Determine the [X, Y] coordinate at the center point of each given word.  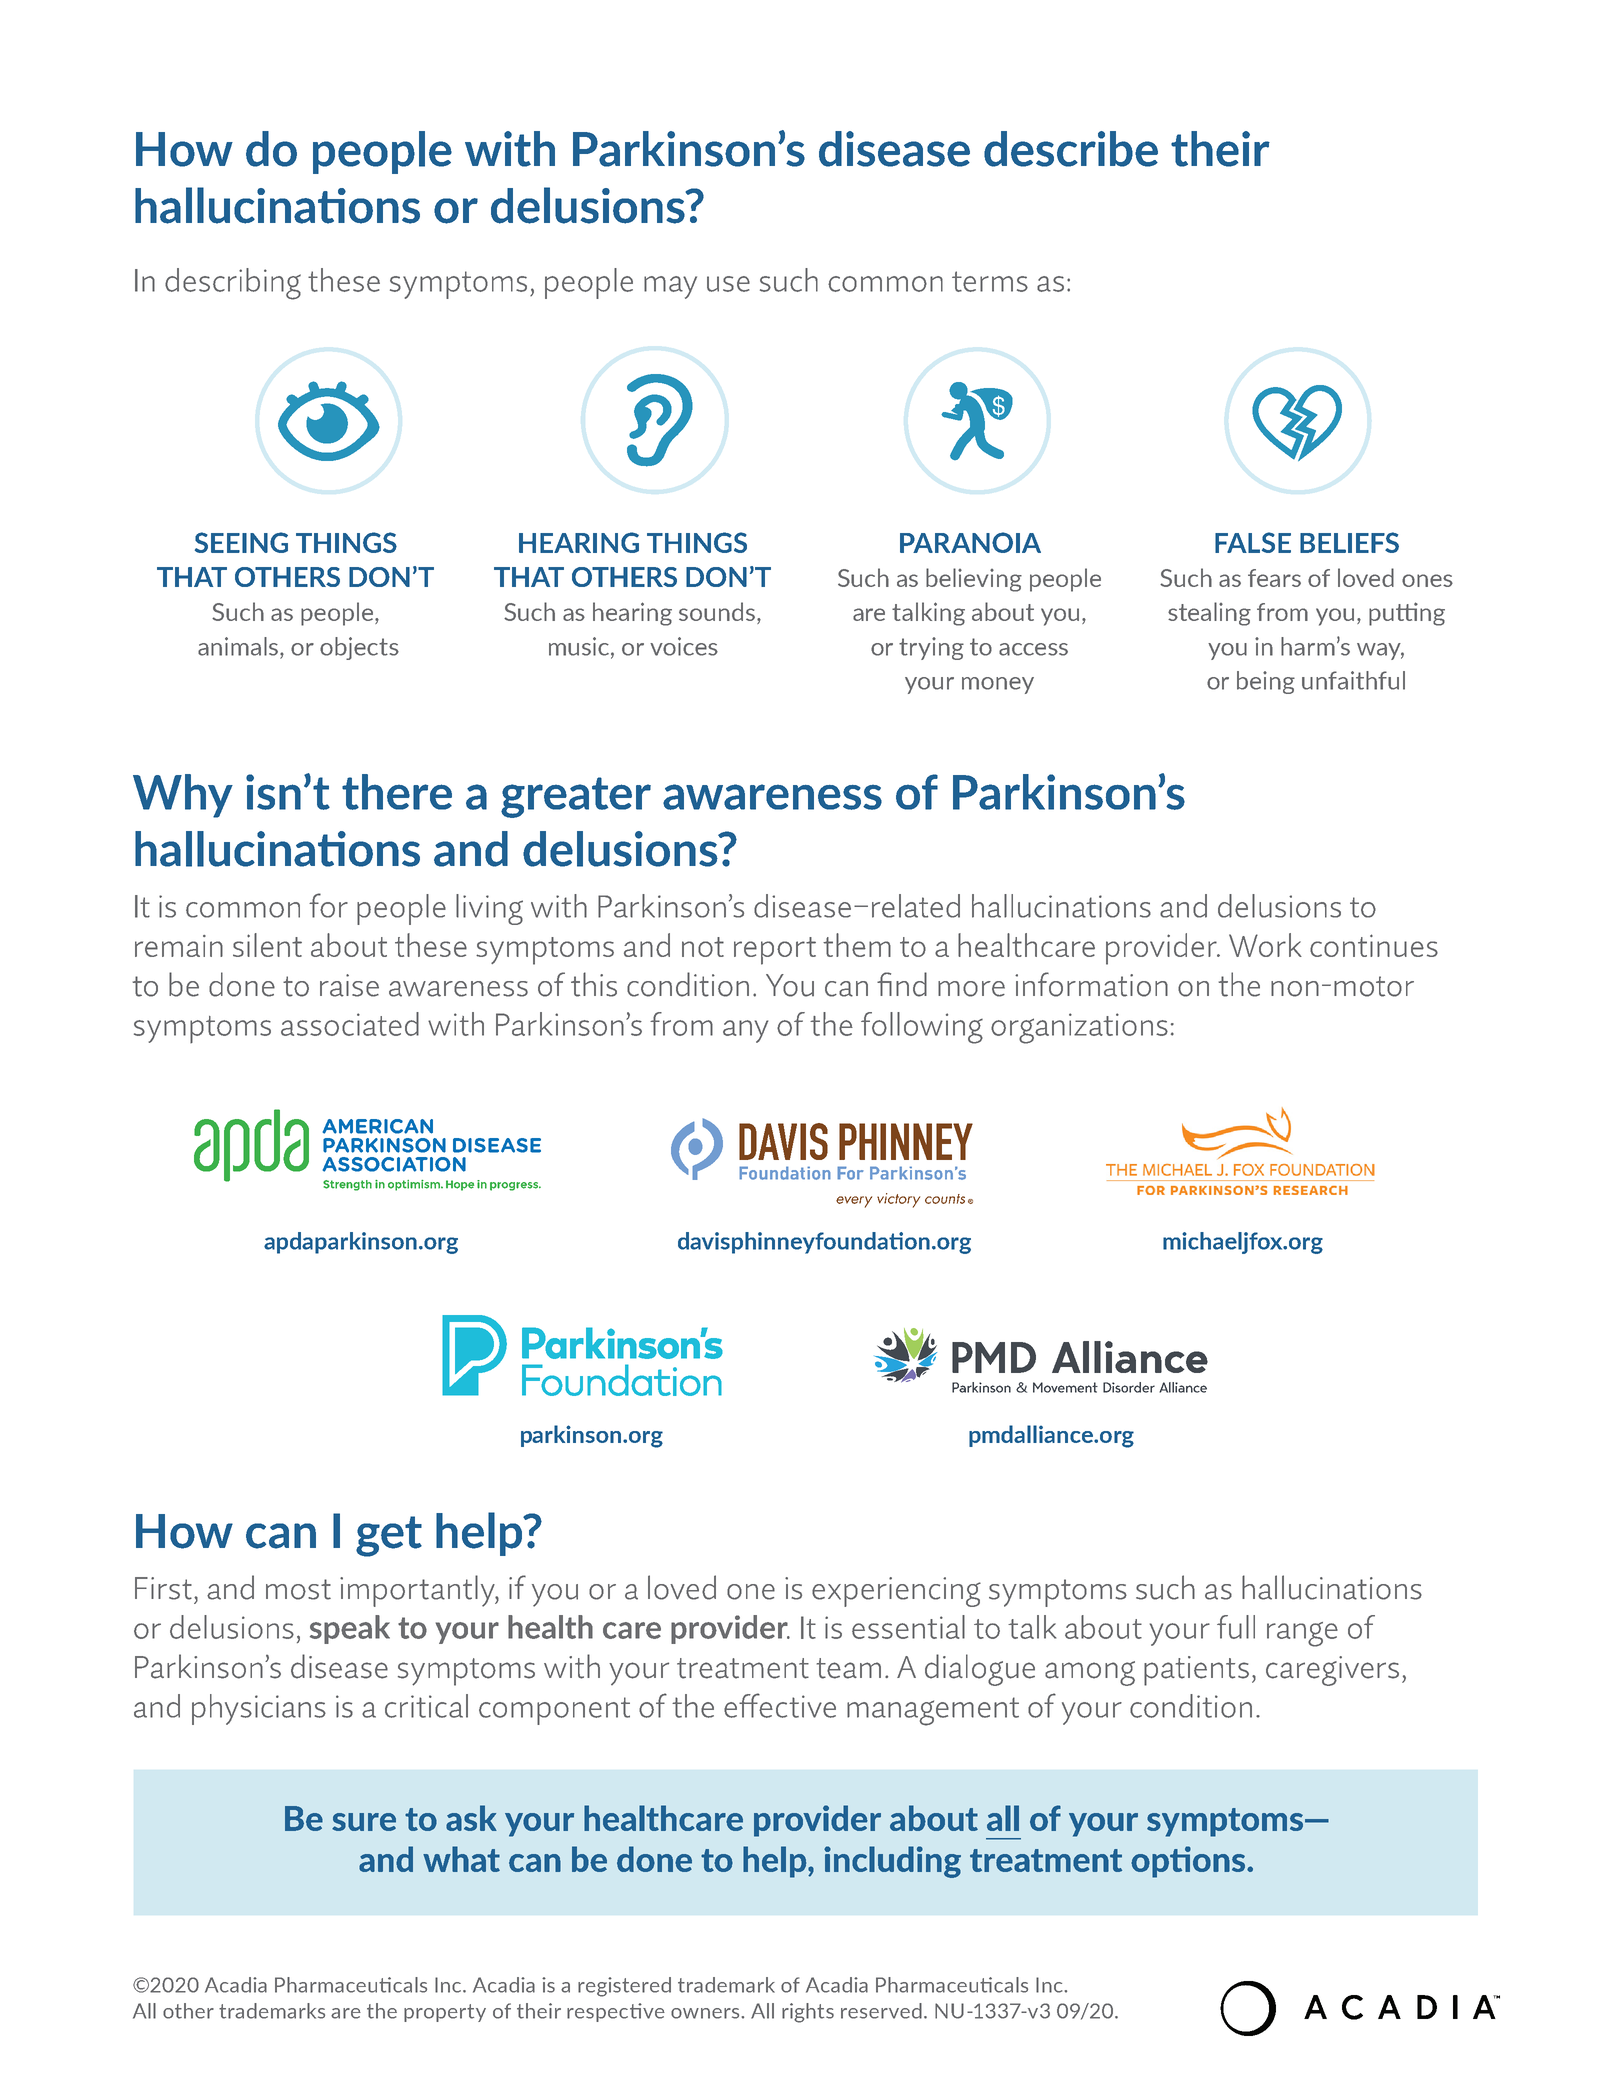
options [1189, 1862]
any [745, 1031]
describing [233, 284]
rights [808, 2013]
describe [1071, 149]
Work [1265, 945]
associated [350, 1024]
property [445, 2013]
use [728, 284]
